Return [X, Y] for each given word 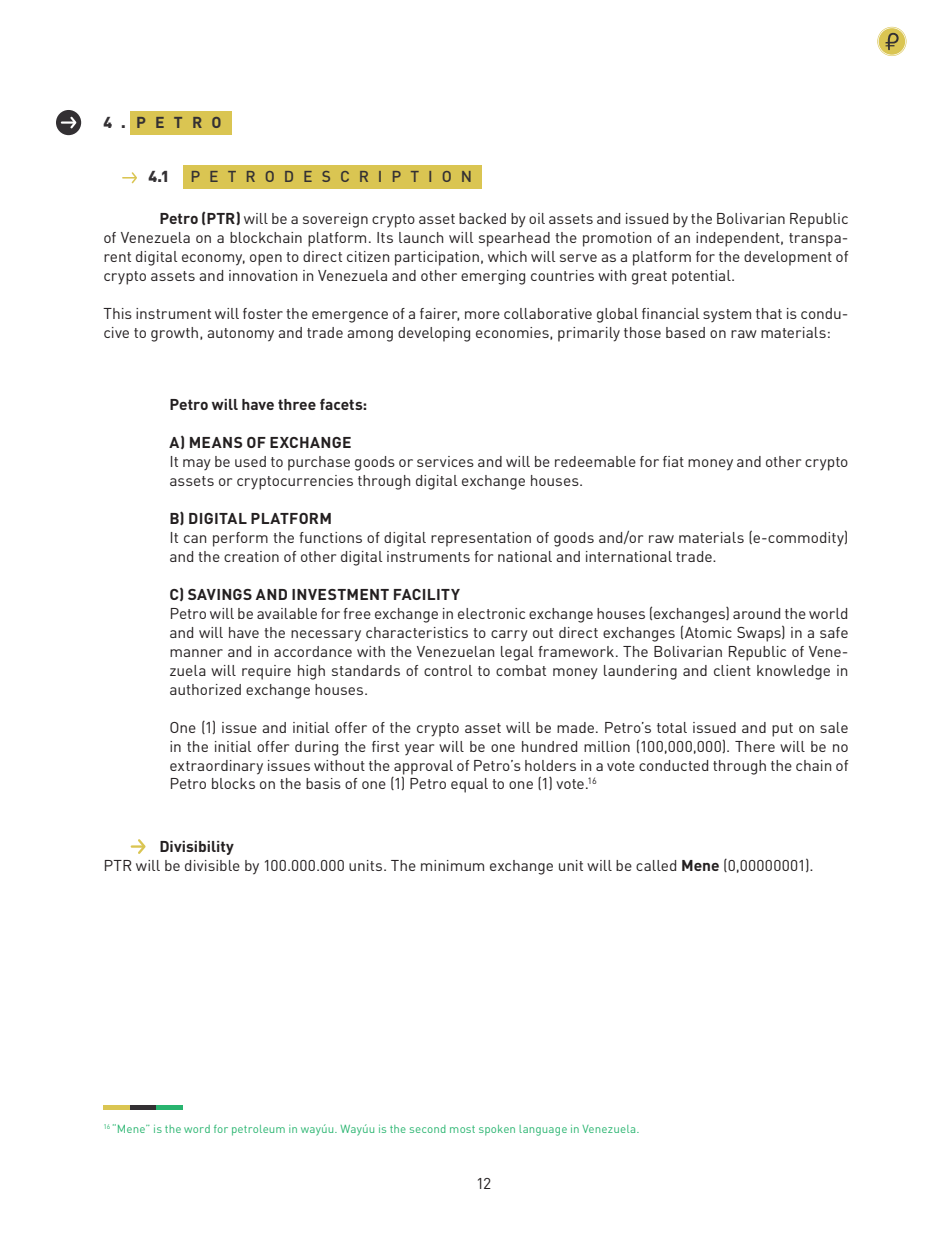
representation [481, 539]
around [756, 613]
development [788, 258]
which [507, 256]
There [755, 746]
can [195, 539]
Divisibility [197, 848]
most [462, 1129]
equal [469, 785]
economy [213, 260]
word [197, 1129]
